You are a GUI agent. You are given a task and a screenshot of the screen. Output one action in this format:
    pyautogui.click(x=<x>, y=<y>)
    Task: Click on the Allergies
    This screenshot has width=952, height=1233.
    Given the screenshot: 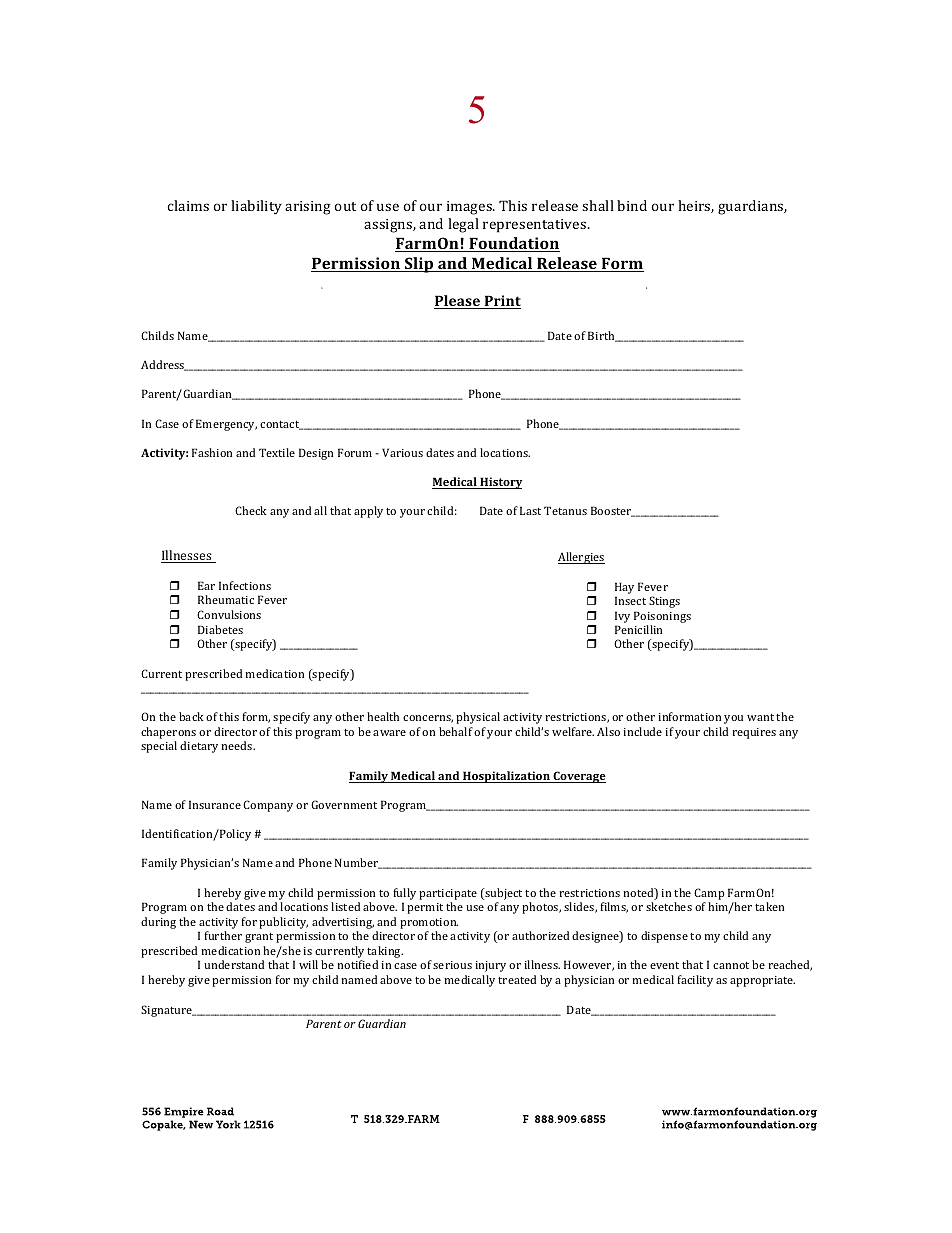 What is the action you would take?
    pyautogui.click(x=581, y=558)
